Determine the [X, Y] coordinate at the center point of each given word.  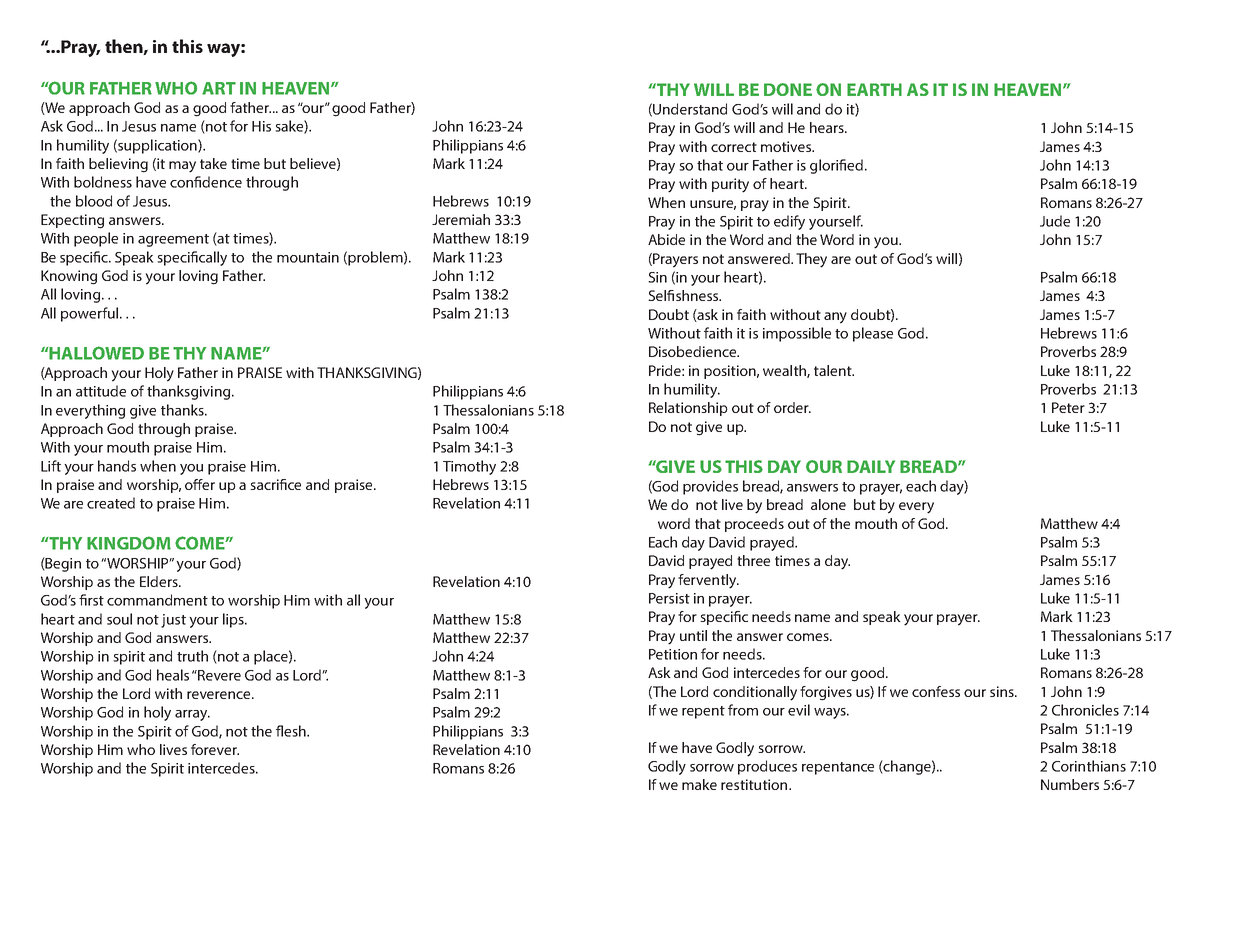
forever [215, 749]
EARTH [874, 89]
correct [734, 147]
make [699, 784]
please [873, 334]
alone [828, 504]
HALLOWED [96, 353]
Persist [669, 598]
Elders [160, 581]
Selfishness [684, 295]
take [213, 163]
